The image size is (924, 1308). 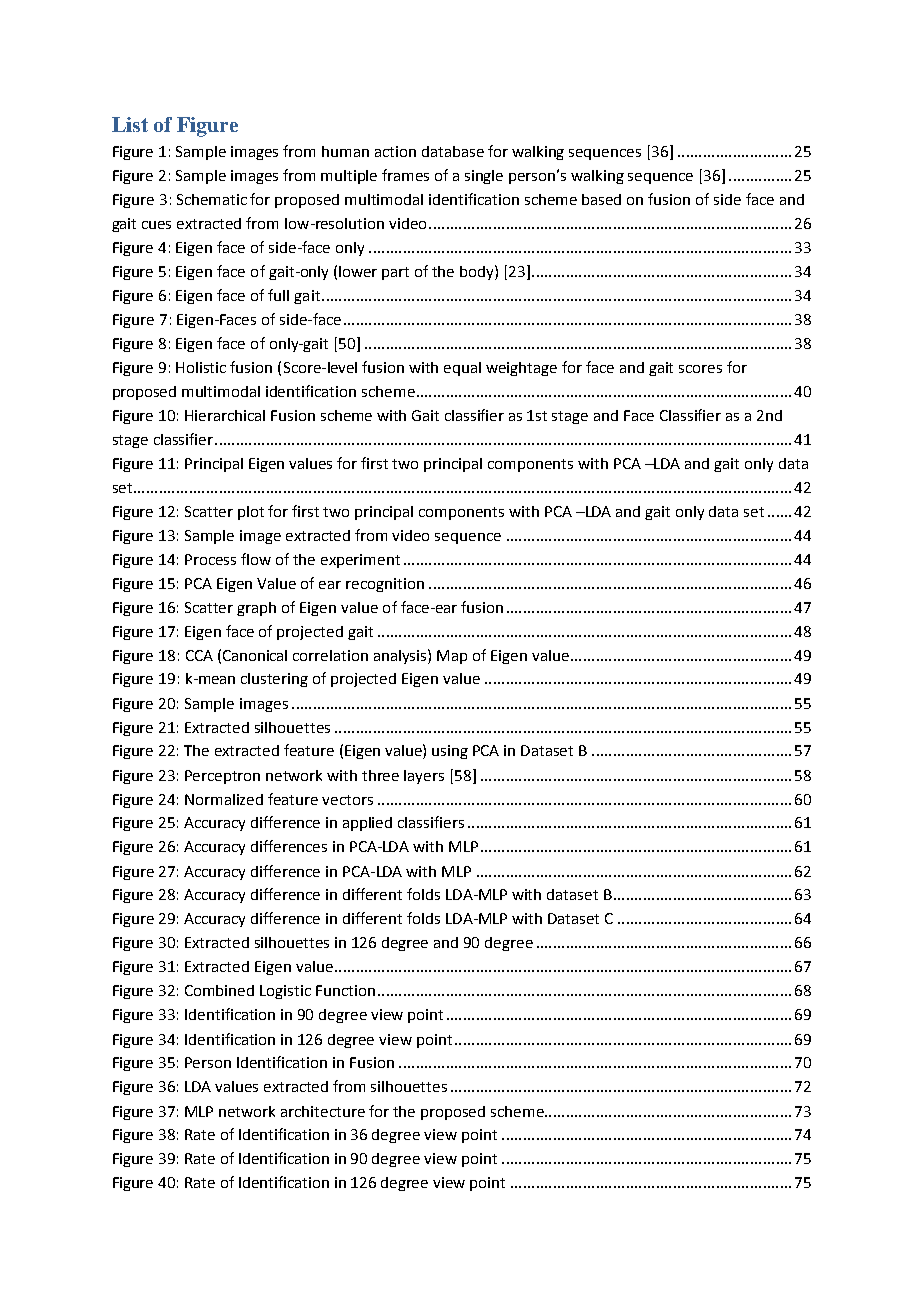 What do you see at coordinates (450, 752) in the image?
I see `using` at bounding box center [450, 752].
